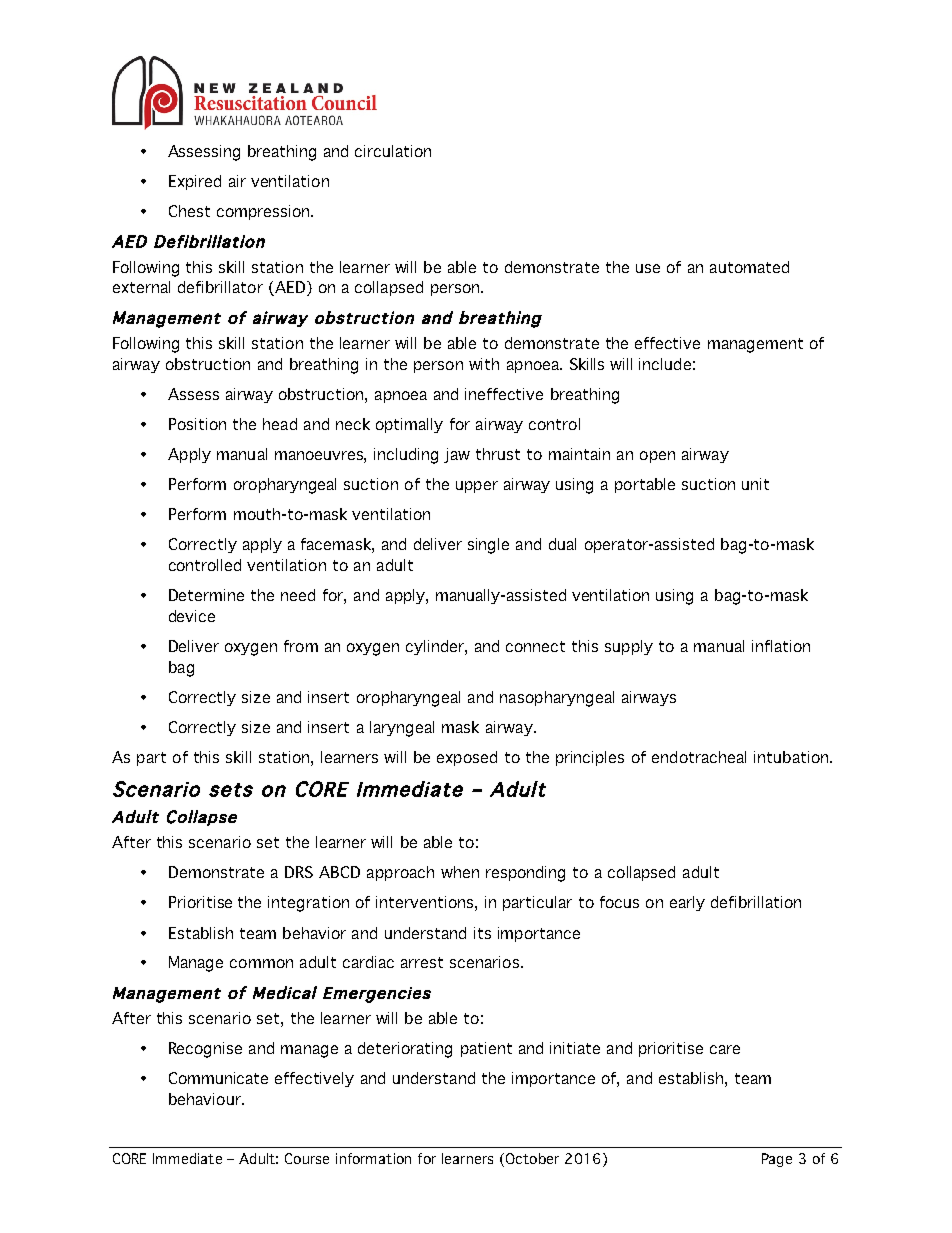 This screenshot has height=1233, width=952. I want to click on behaviour, so click(206, 1099).
